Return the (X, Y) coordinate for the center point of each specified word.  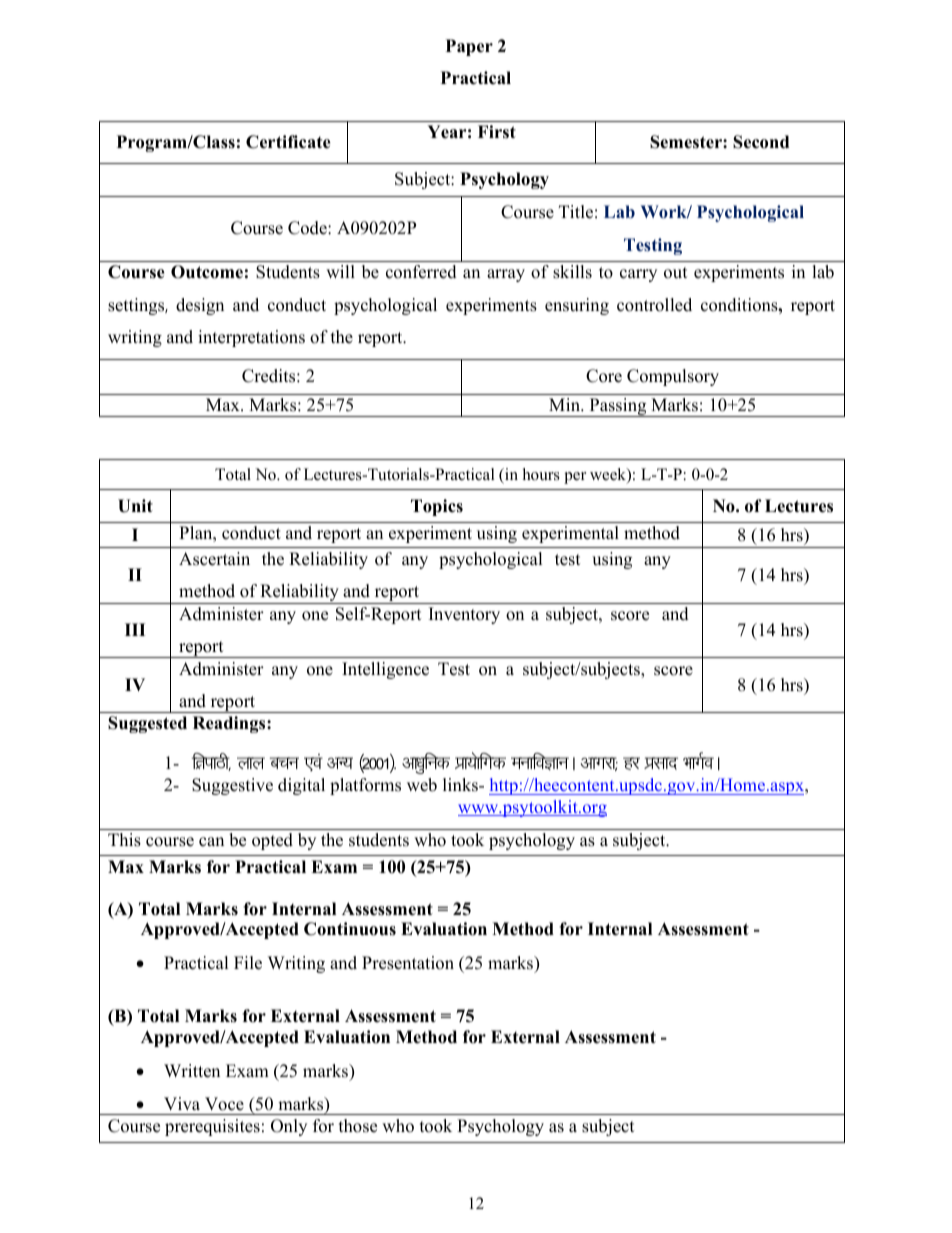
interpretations (251, 338)
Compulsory (673, 377)
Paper (469, 47)
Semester (687, 142)
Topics (437, 507)
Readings (230, 724)
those (358, 1126)
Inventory (464, 615)
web (422, 785)
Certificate (288, 142)
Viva (182, 1103)
